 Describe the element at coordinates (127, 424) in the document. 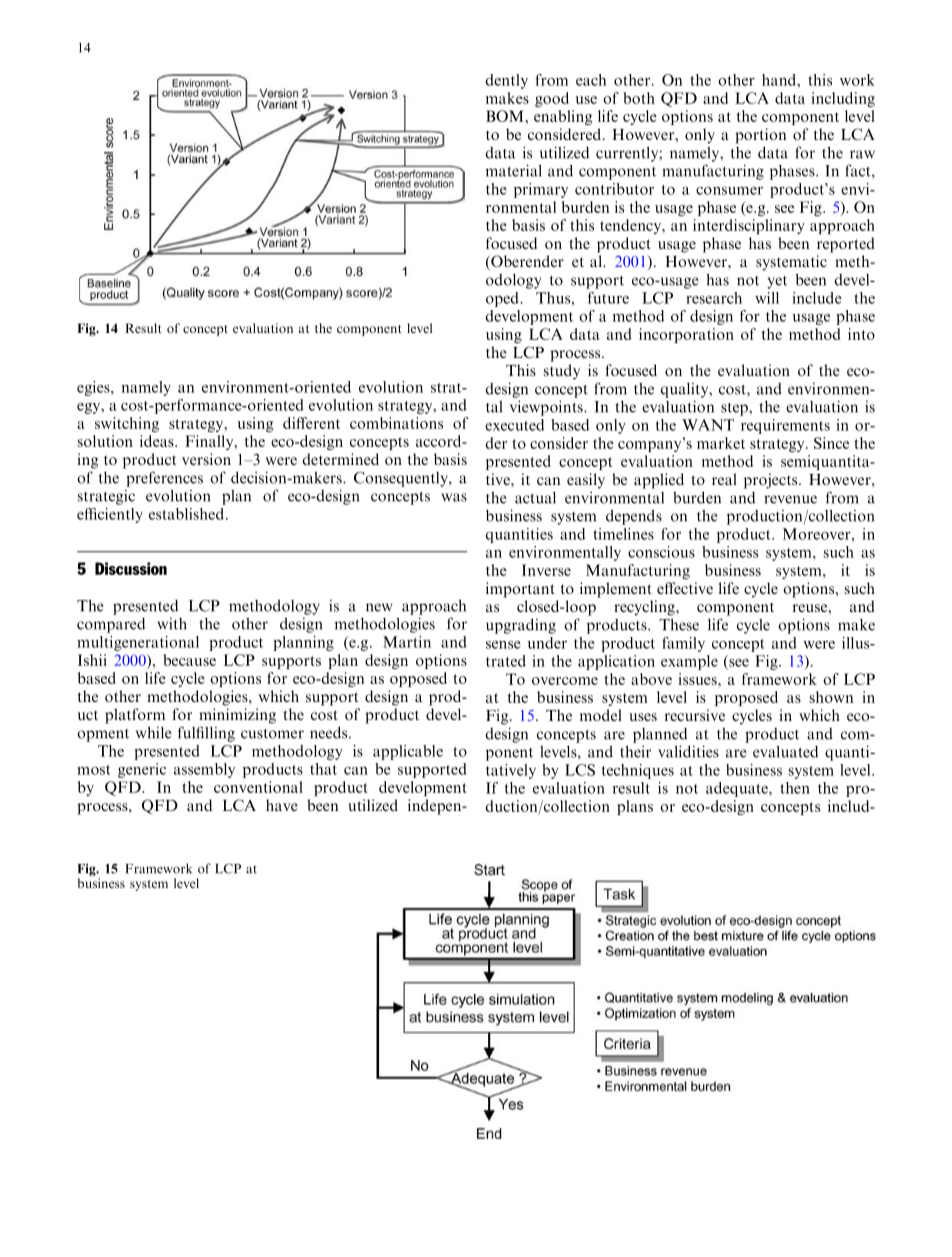

I see `switching` at that location.
